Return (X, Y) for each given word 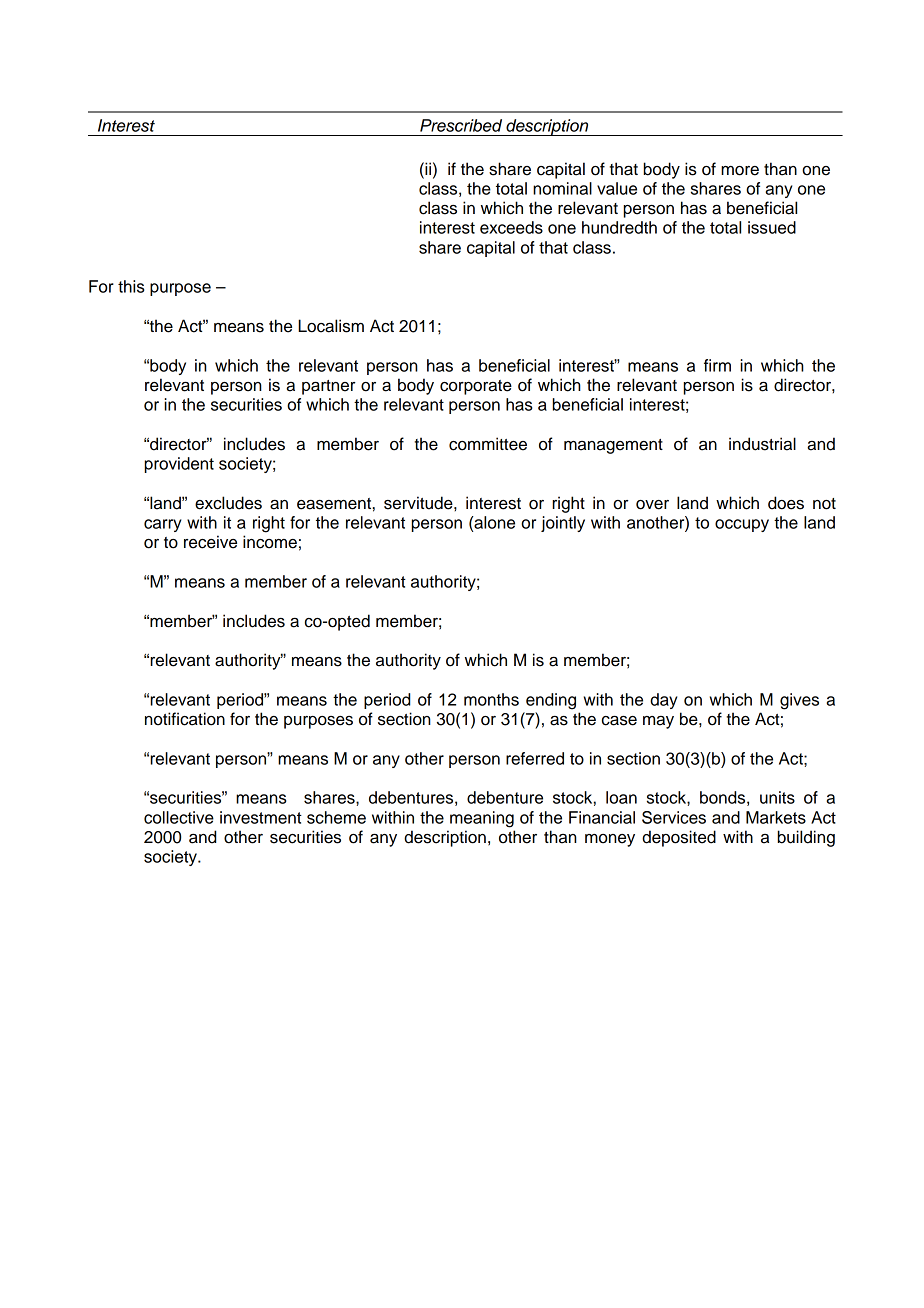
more (740, 171)
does (786, 503)
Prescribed (461, 125)
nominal (562, 188)
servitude (419, 503)
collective (179, 817)
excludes (228, 503)
